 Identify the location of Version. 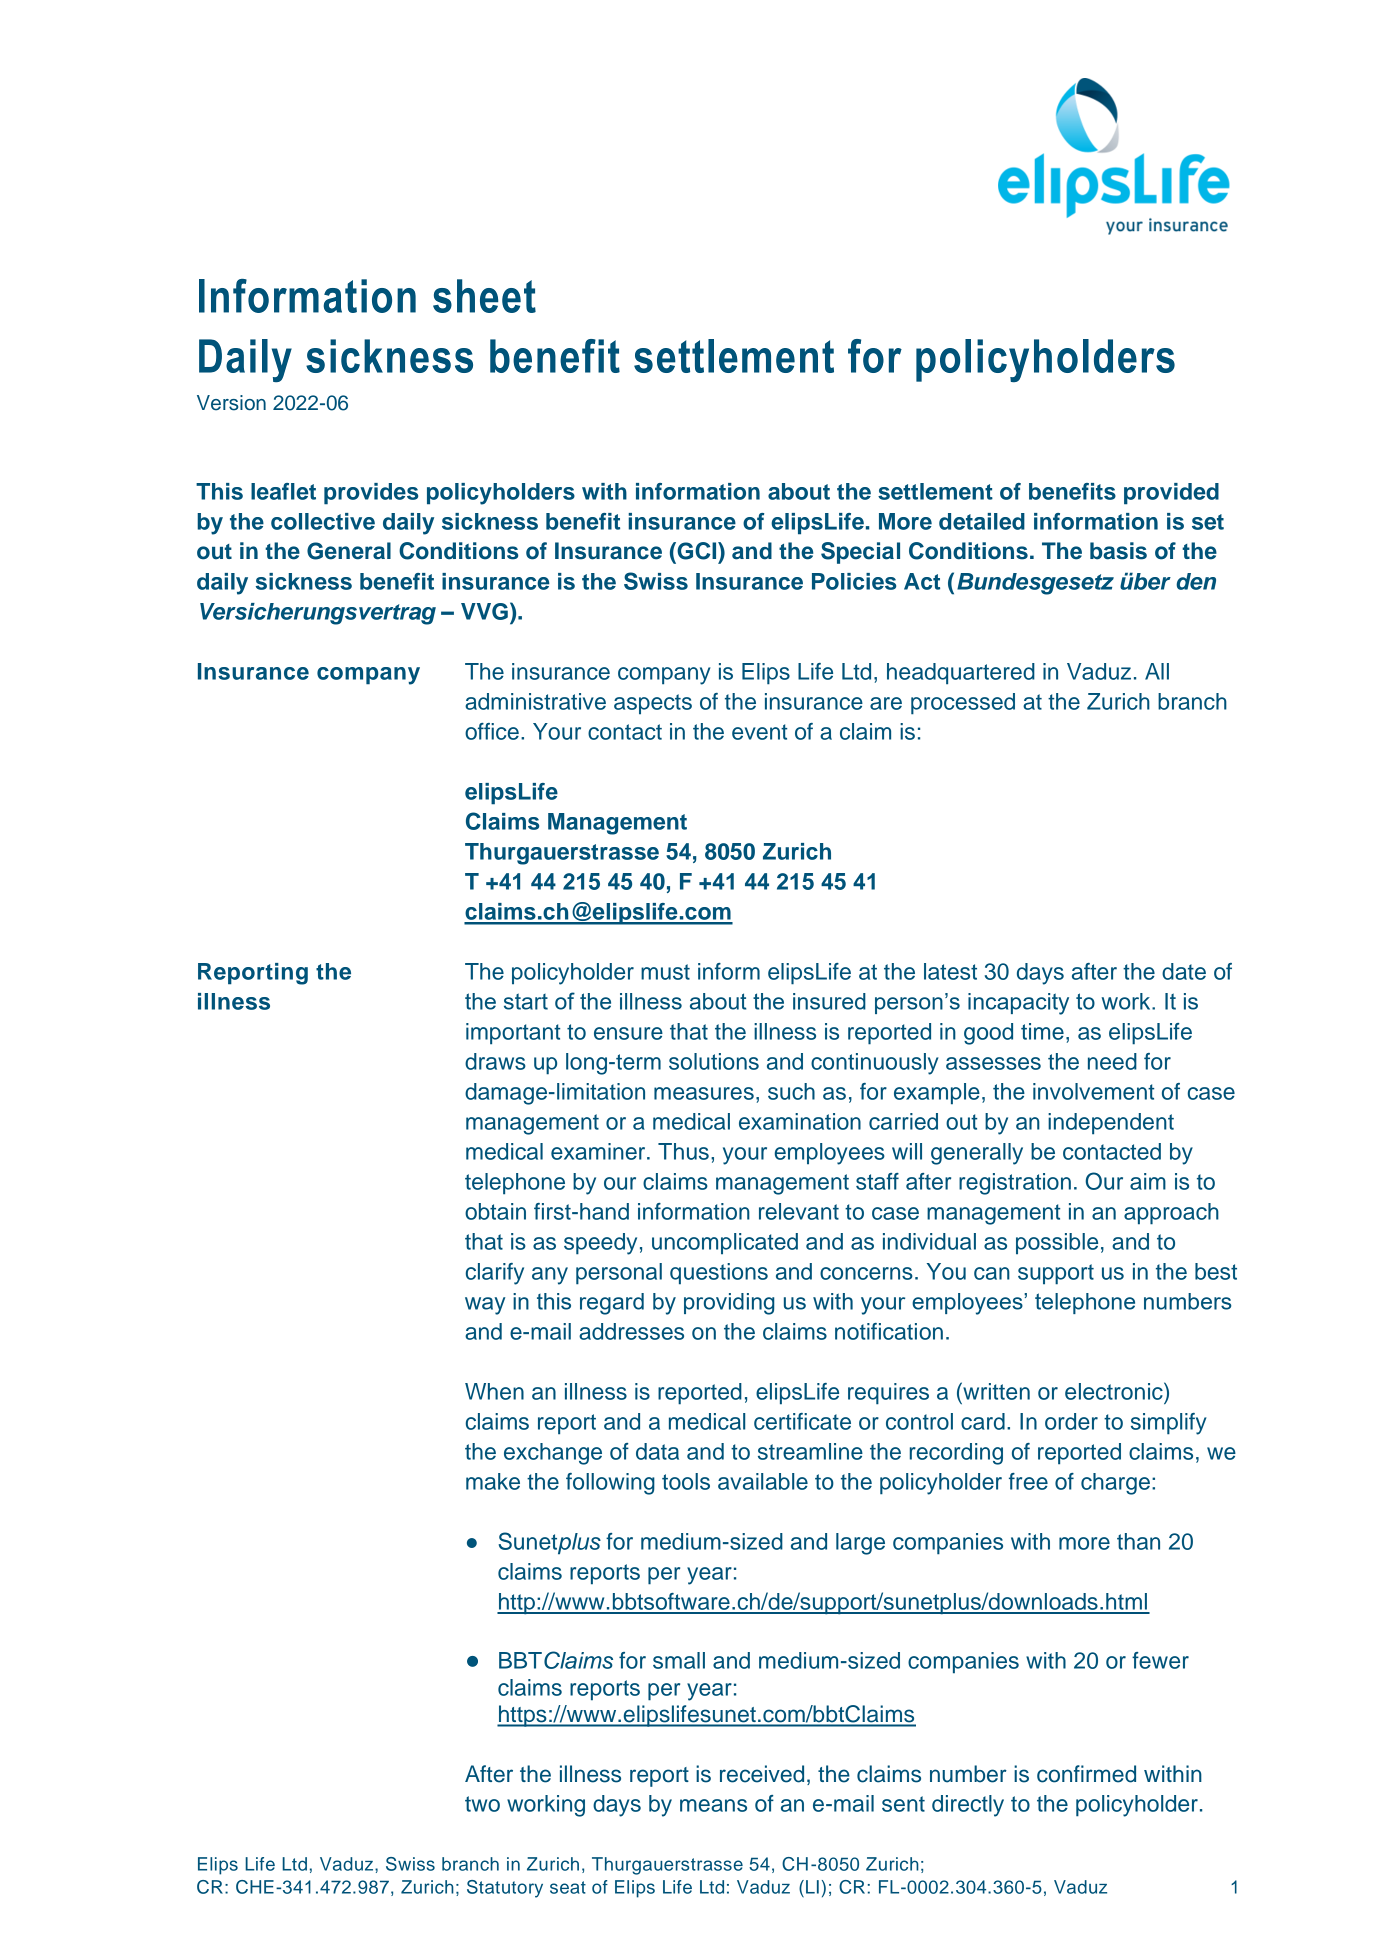
(231, 403).
